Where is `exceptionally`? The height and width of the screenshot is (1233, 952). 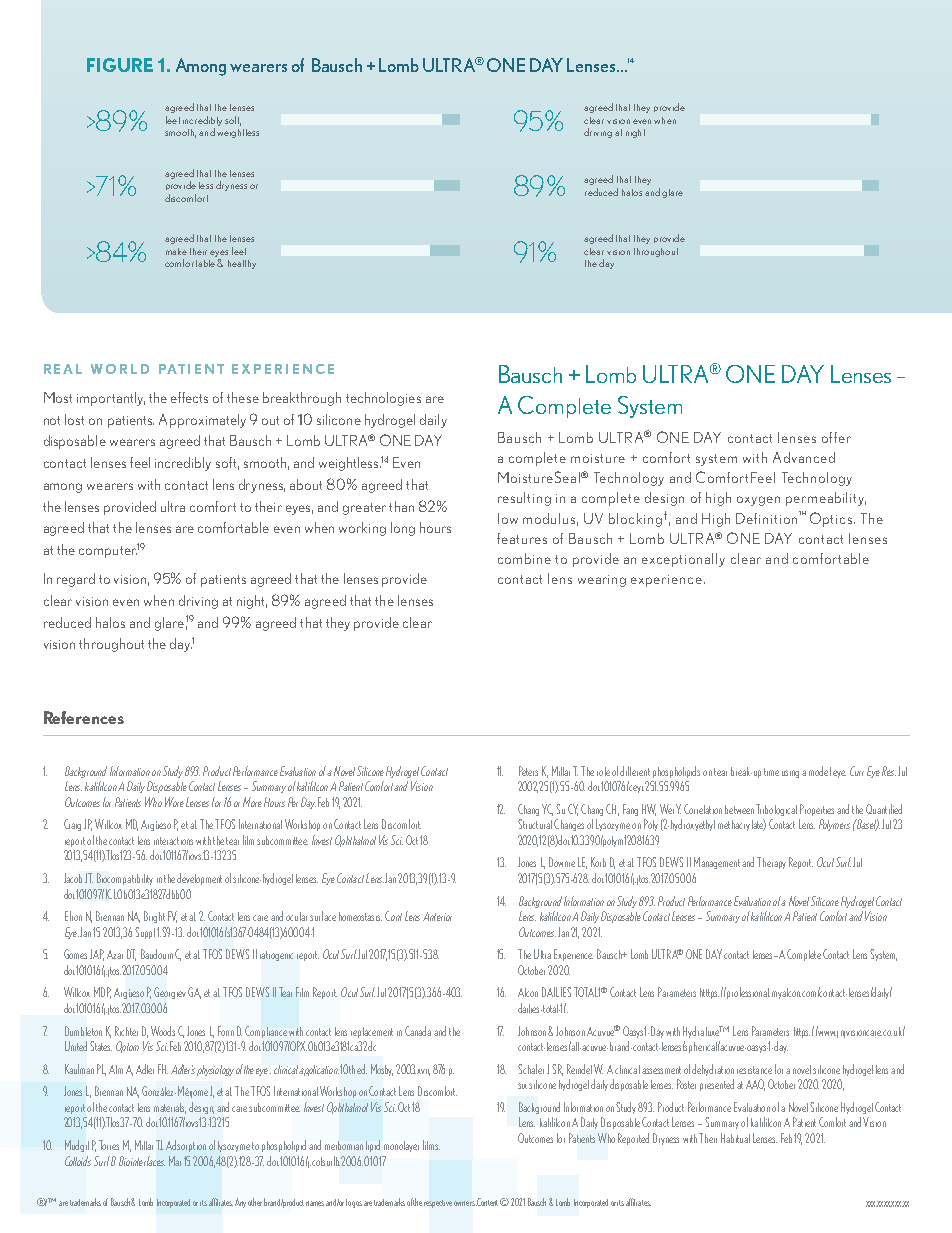 exceptionally is located at coordinates (683, 560).
